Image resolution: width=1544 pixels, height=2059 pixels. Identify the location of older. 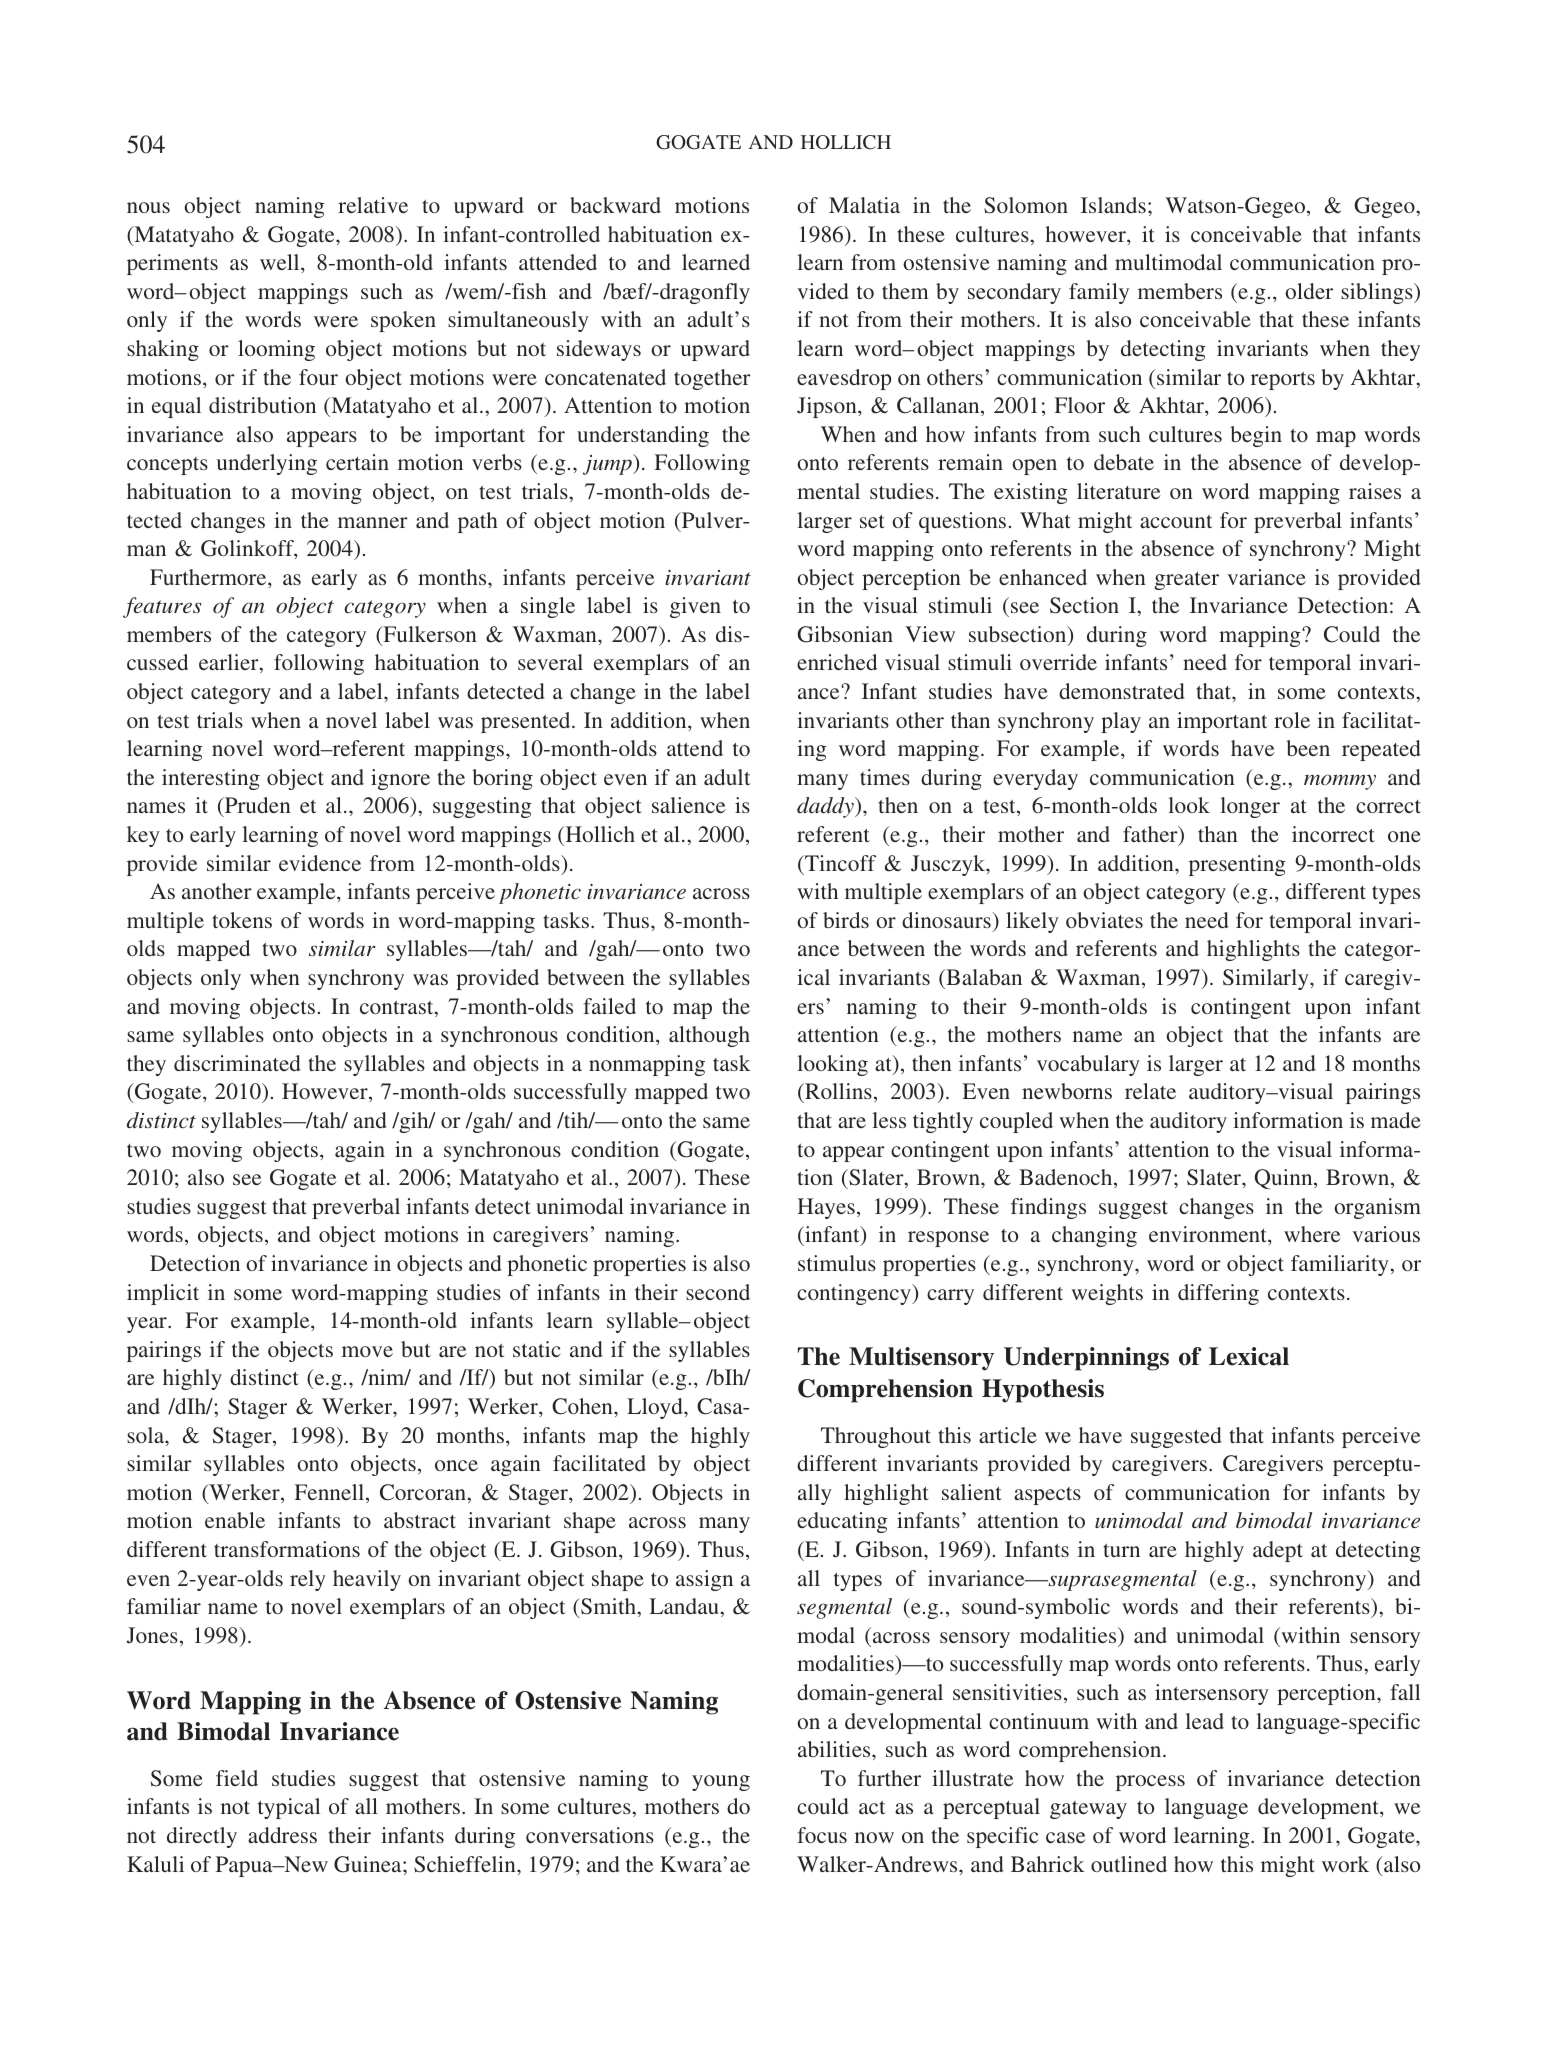
(1309, 291).
